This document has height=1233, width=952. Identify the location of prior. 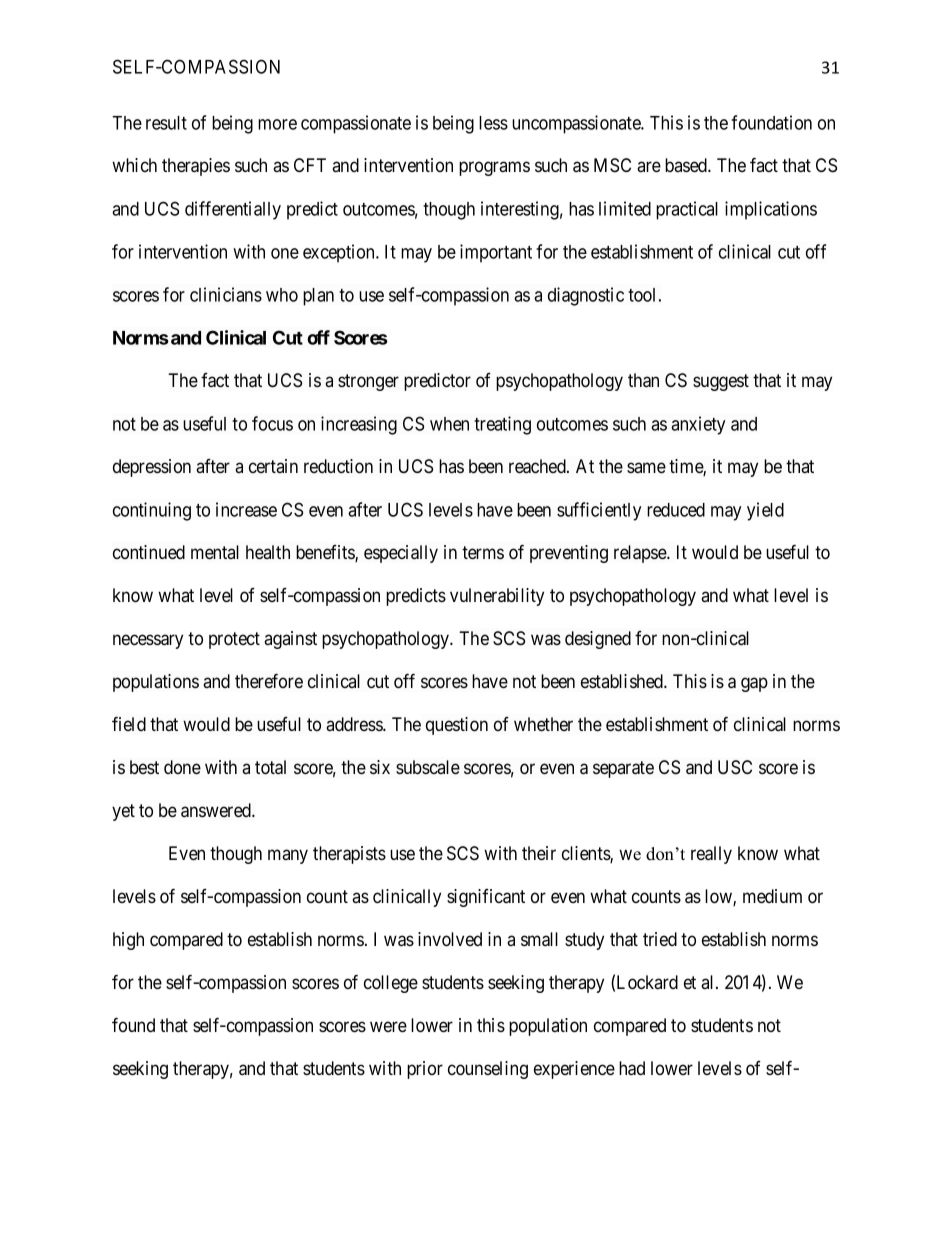
(425, 1070).
